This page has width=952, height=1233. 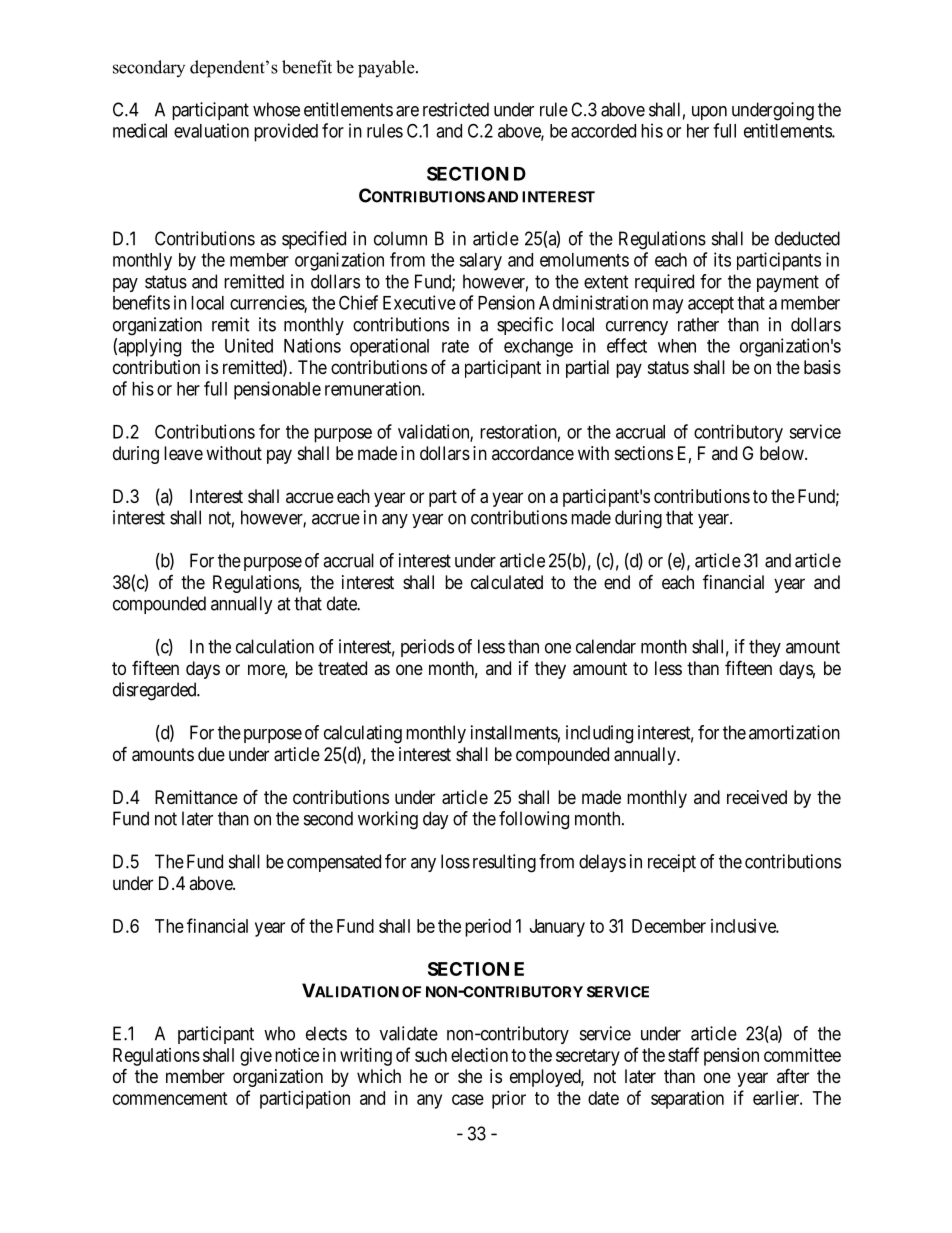 What do you see at coordinates (211, 754) in the page?
I see `due` at bounding box center [211, 754].
